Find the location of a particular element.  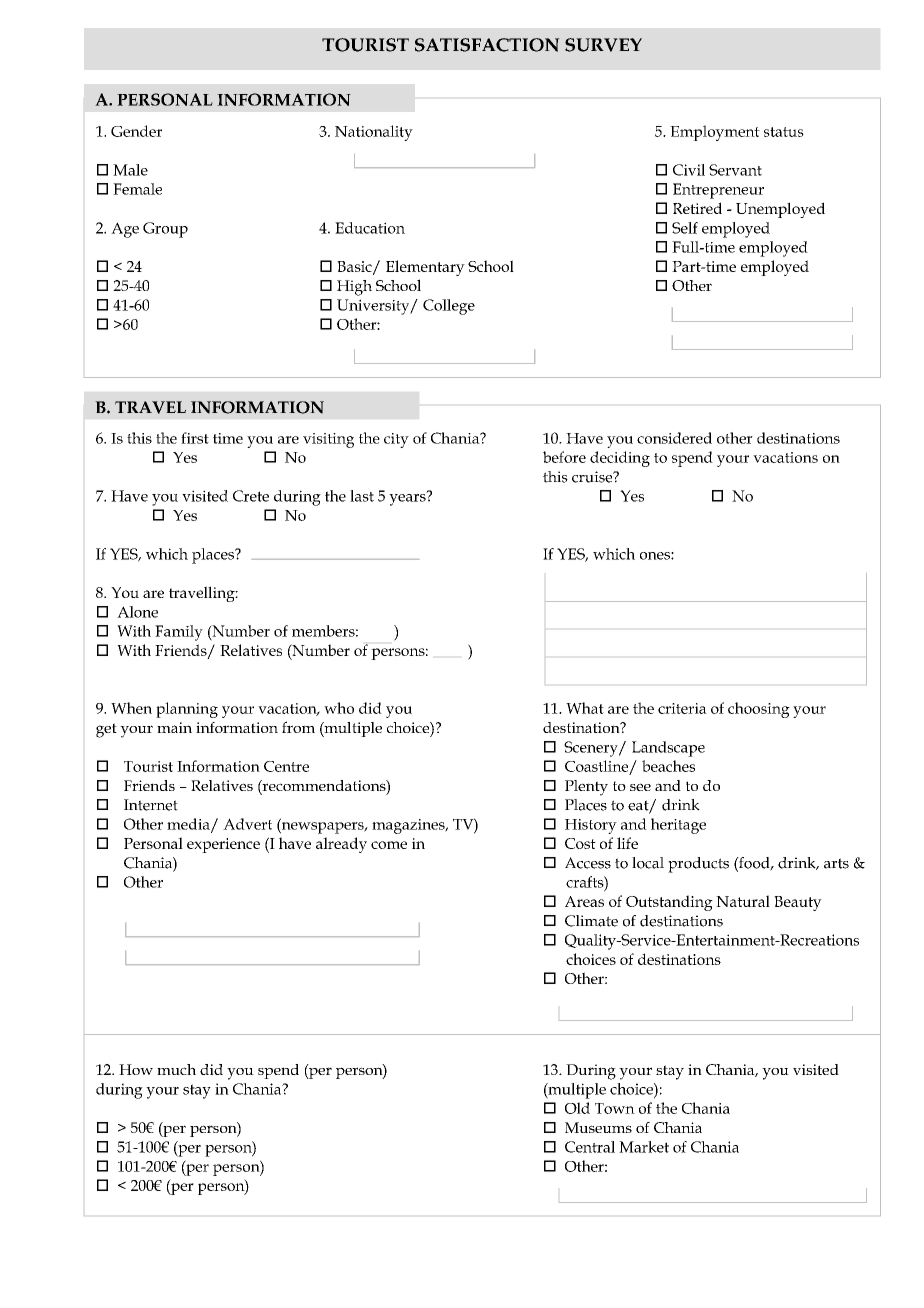

Gender is located at coordinates (136, 131).
